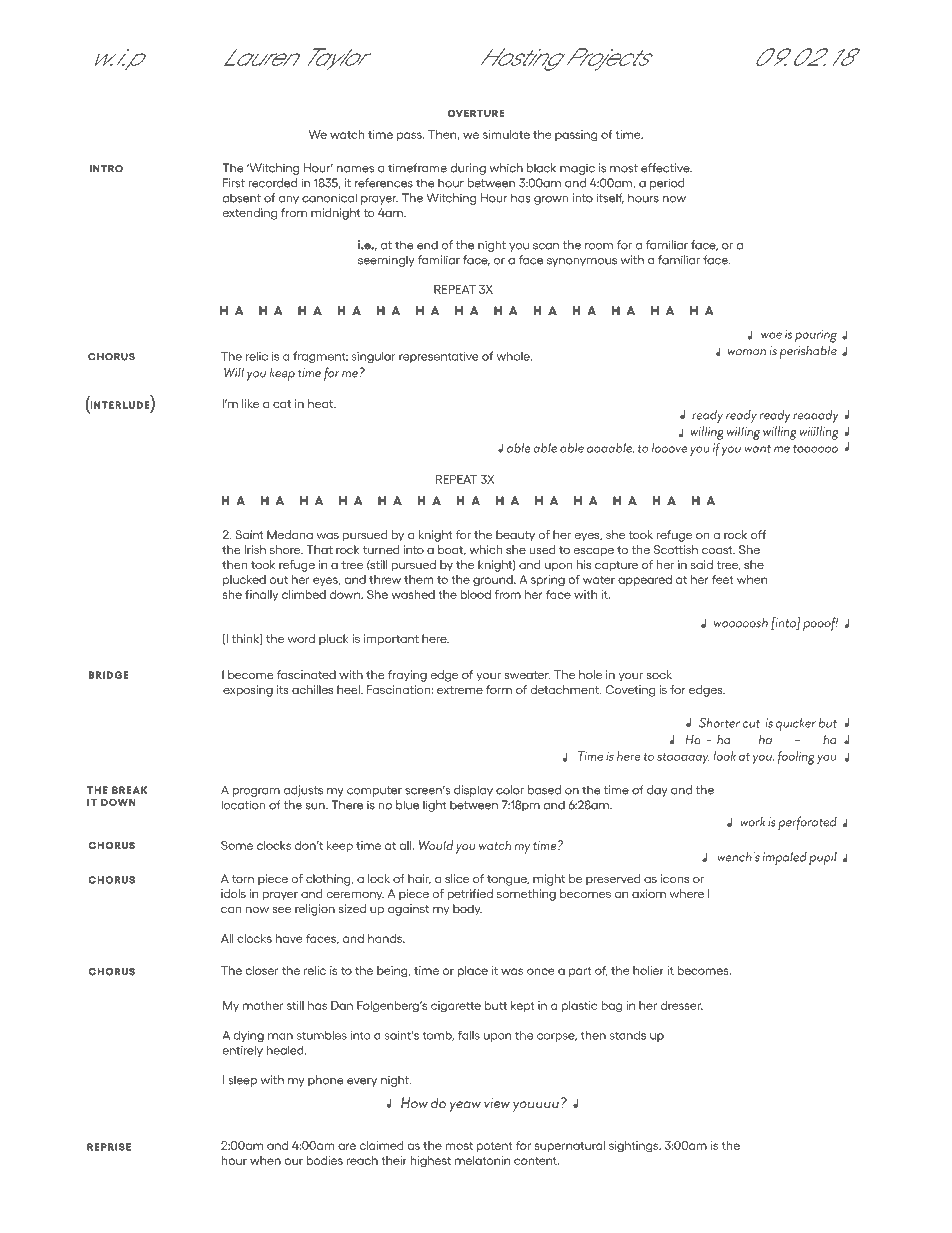 This screenshot has width=952, height=1233. What do you see at coordinates (303, 791) in the screenshot?
I see `adjusts` at bounding box center [303, 791].
